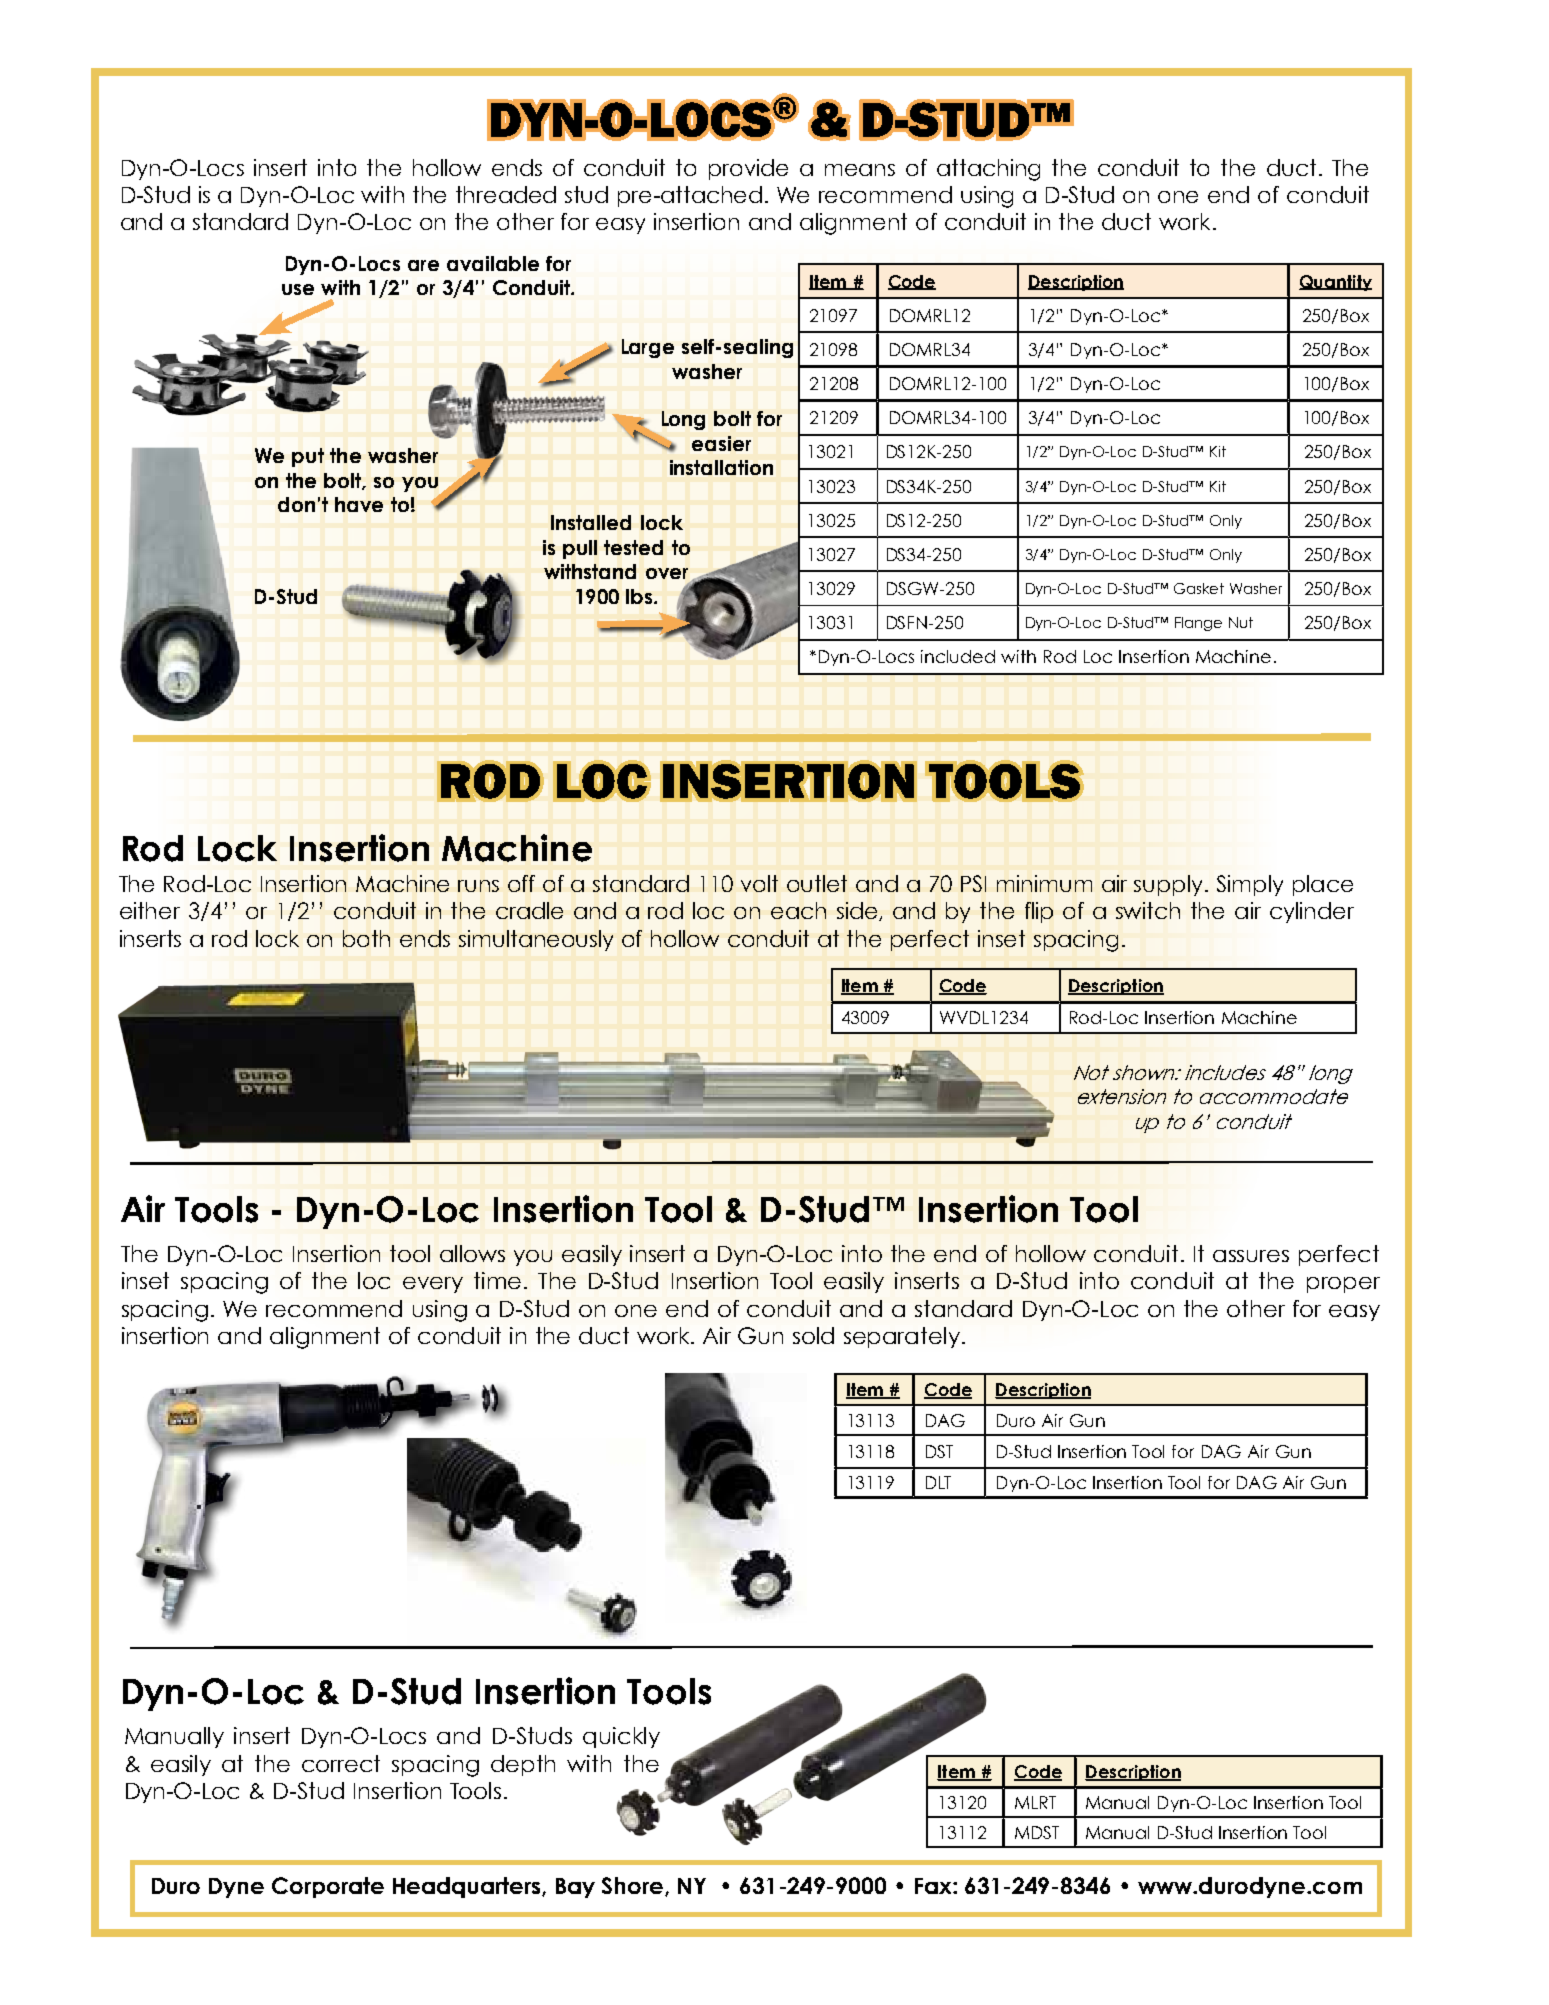 The width and height of the screenshot is (1549, 2005). What do you see at coordinates (1198, 624) in the screenshot?
I see `Flange` at bounding box center [1198, 624].
